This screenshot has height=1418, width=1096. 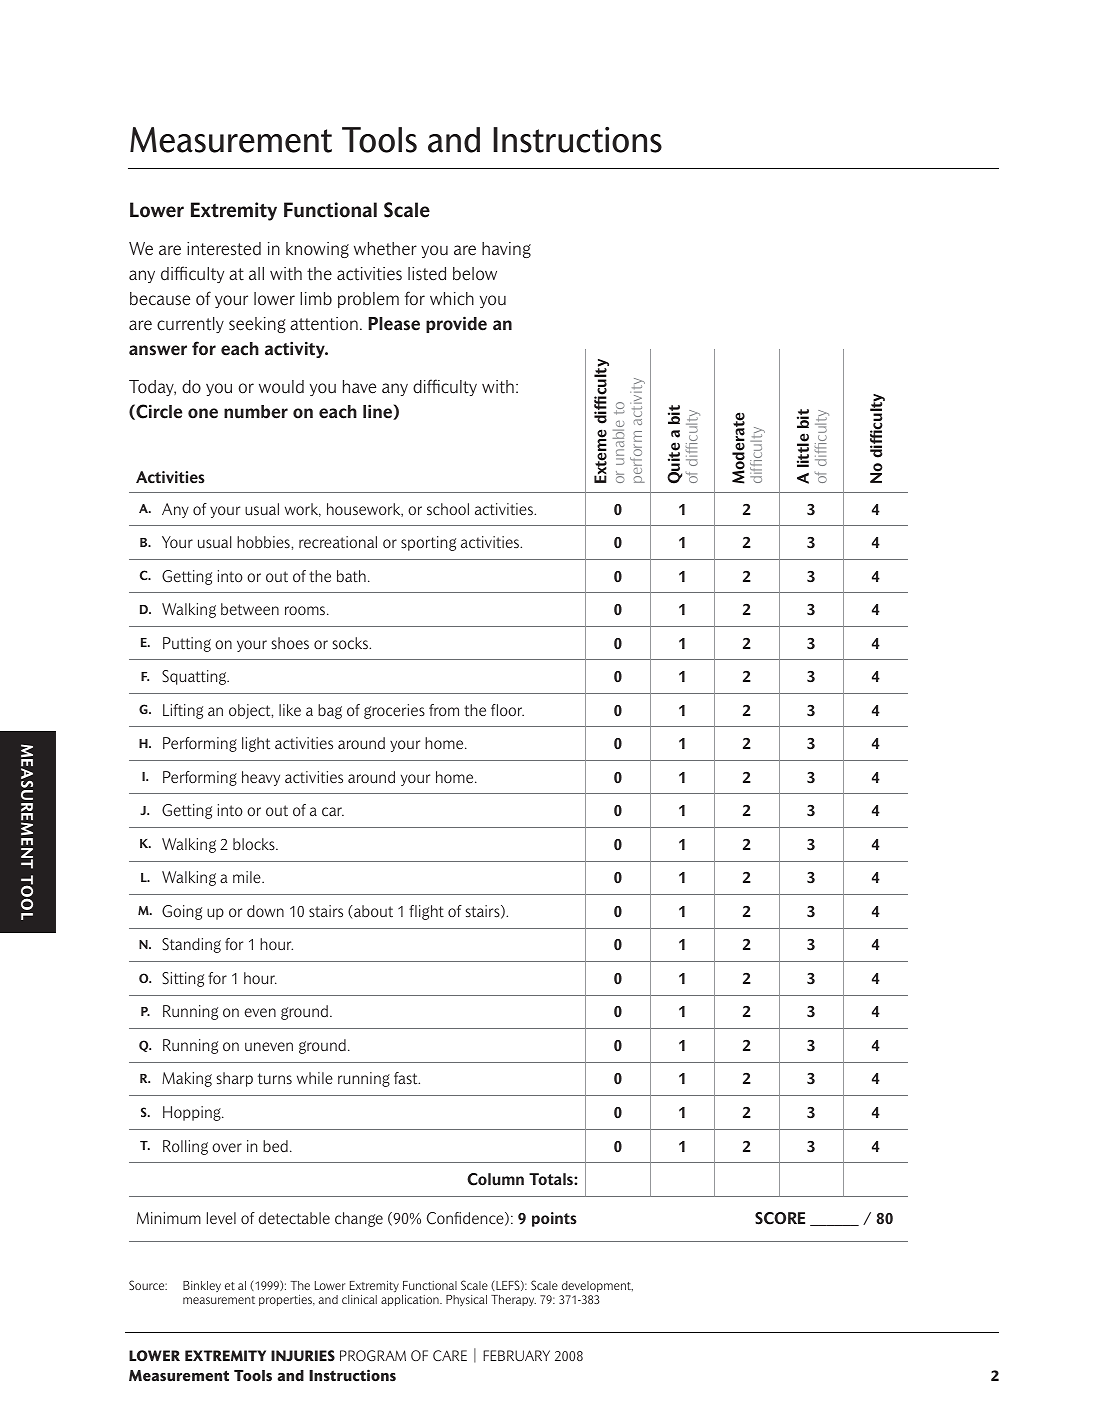 What do you see at coordinates (256, 274) in the screenshot?
I see `all` at bounding box center [256, 274].
